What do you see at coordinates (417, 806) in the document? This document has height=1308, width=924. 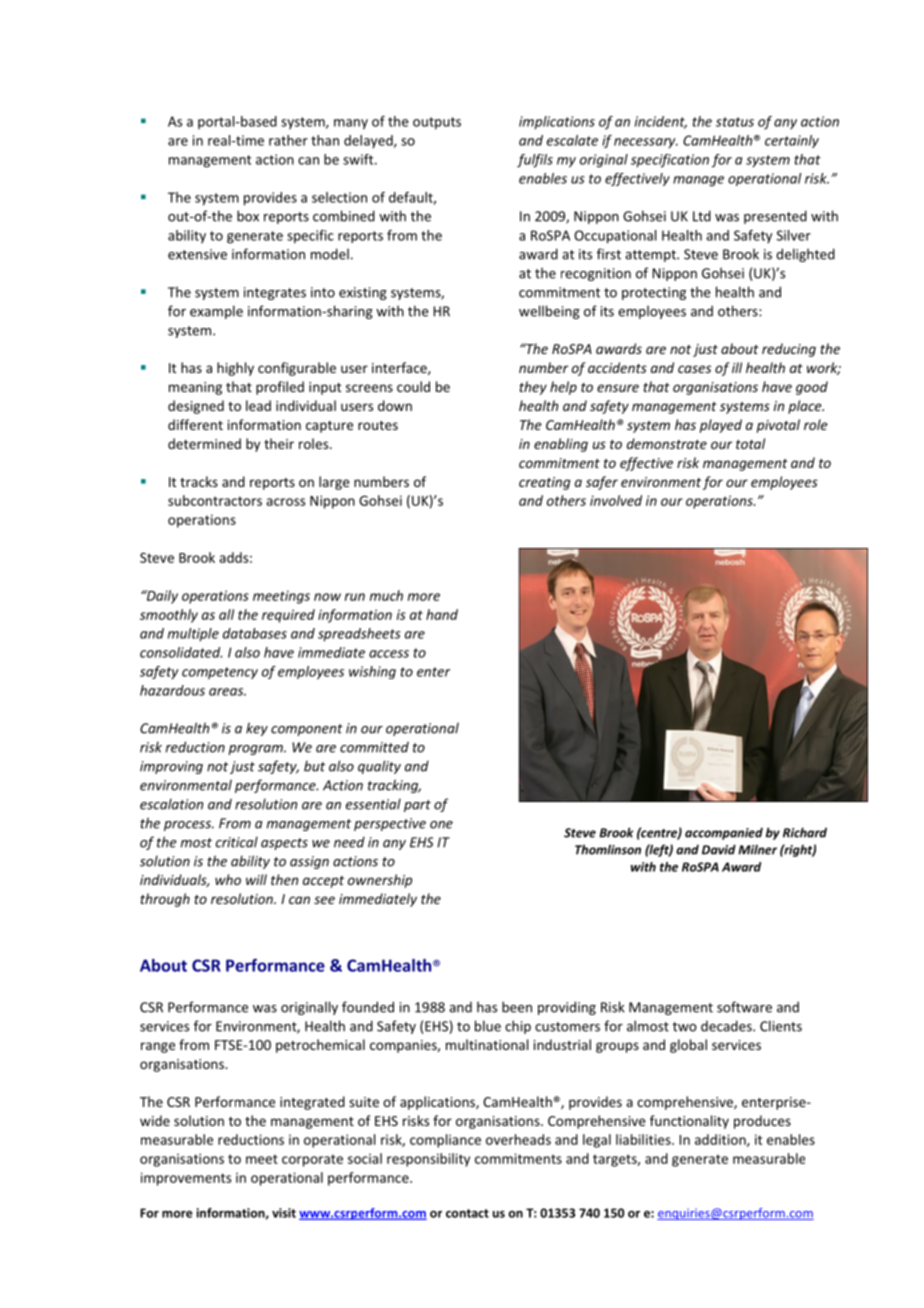 I see `part` at bounding box center [417, 806].
